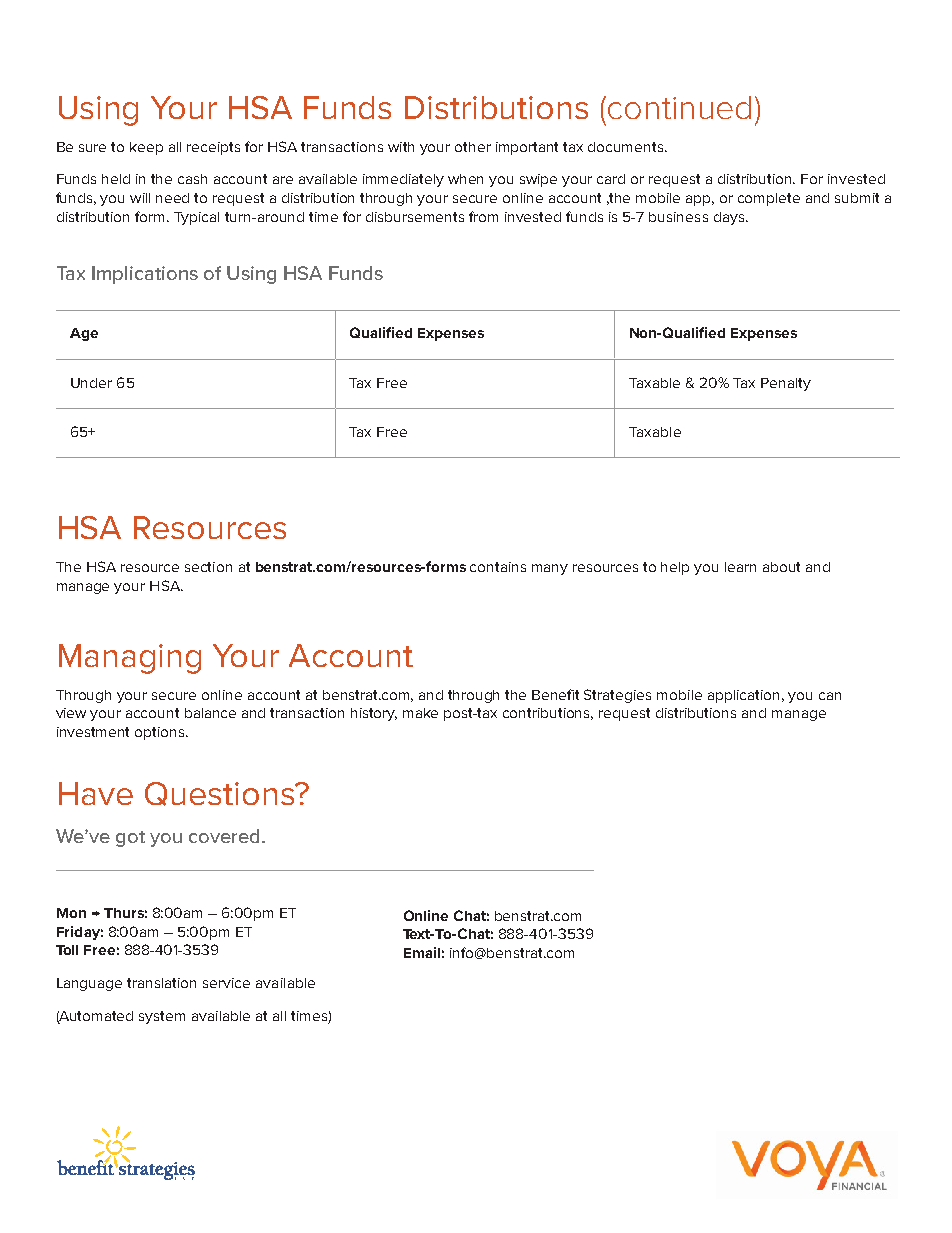 This screenshot has height=1233, width=952. What do you see at coordinates (548, 714) in the screenshot?
I see `contributions` at bounding box center [548, 714].
